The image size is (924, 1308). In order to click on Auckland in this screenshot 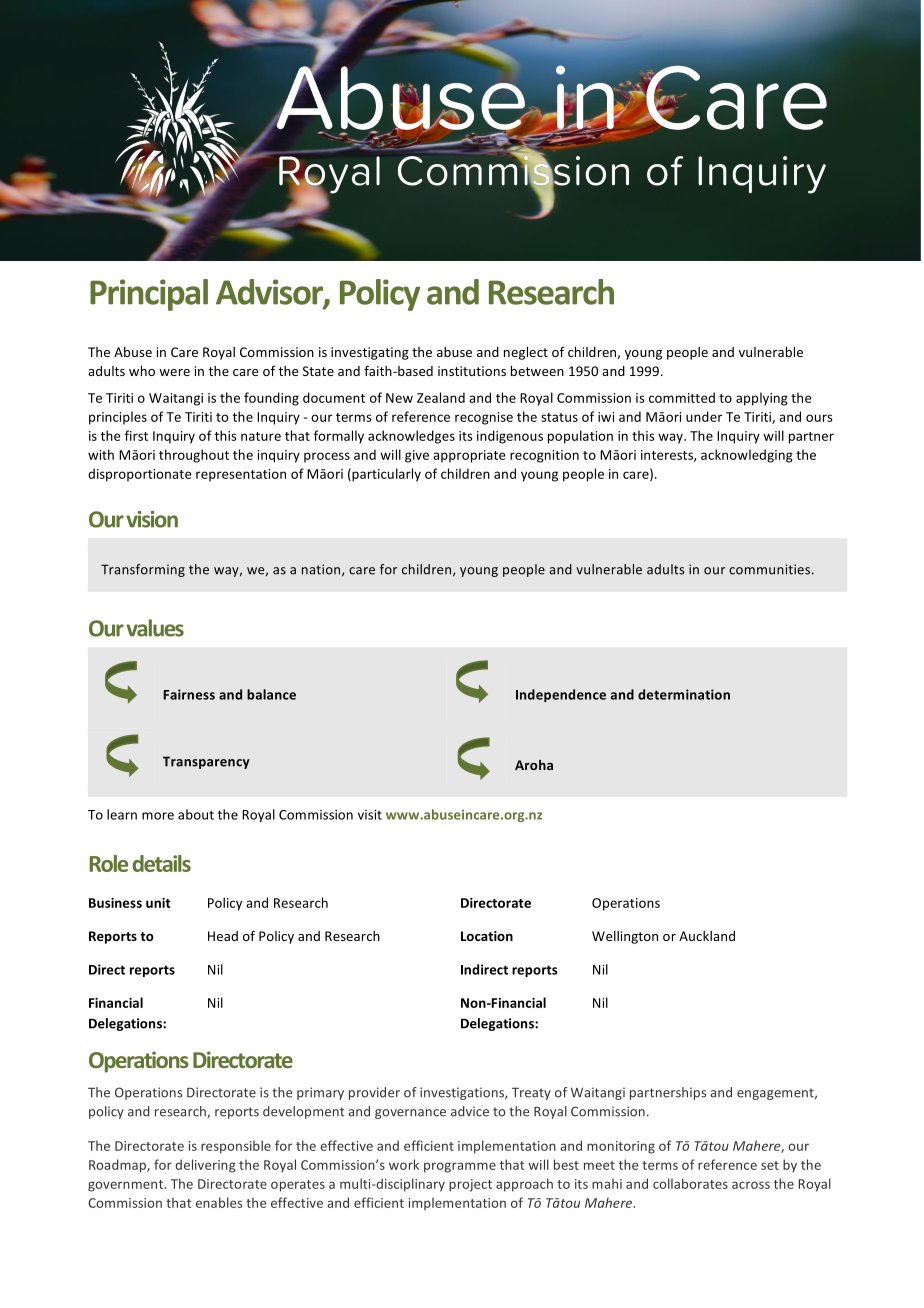, I will do `click(707, 936)`.
